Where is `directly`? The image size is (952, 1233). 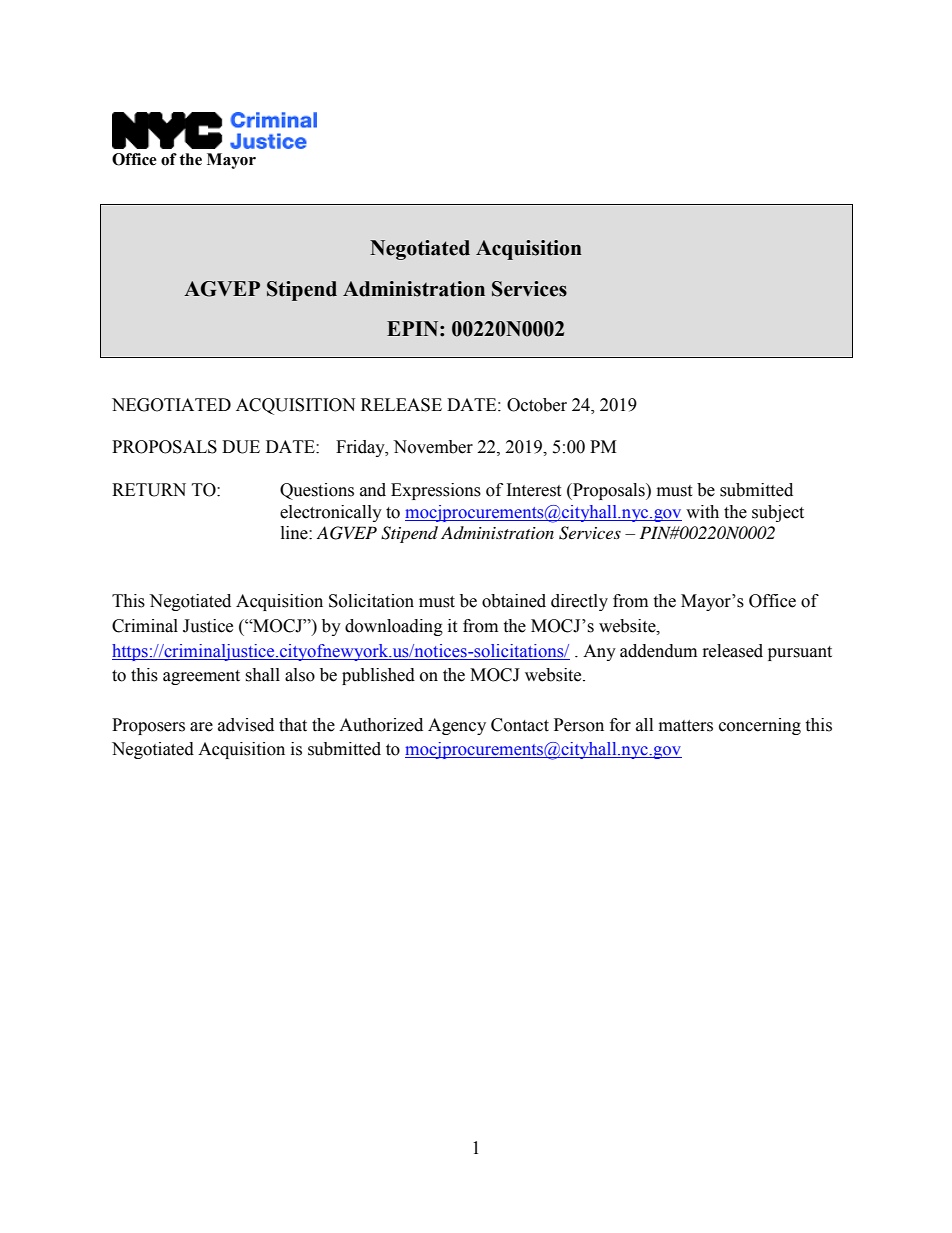
directly is located at coordinates (579, 602).
